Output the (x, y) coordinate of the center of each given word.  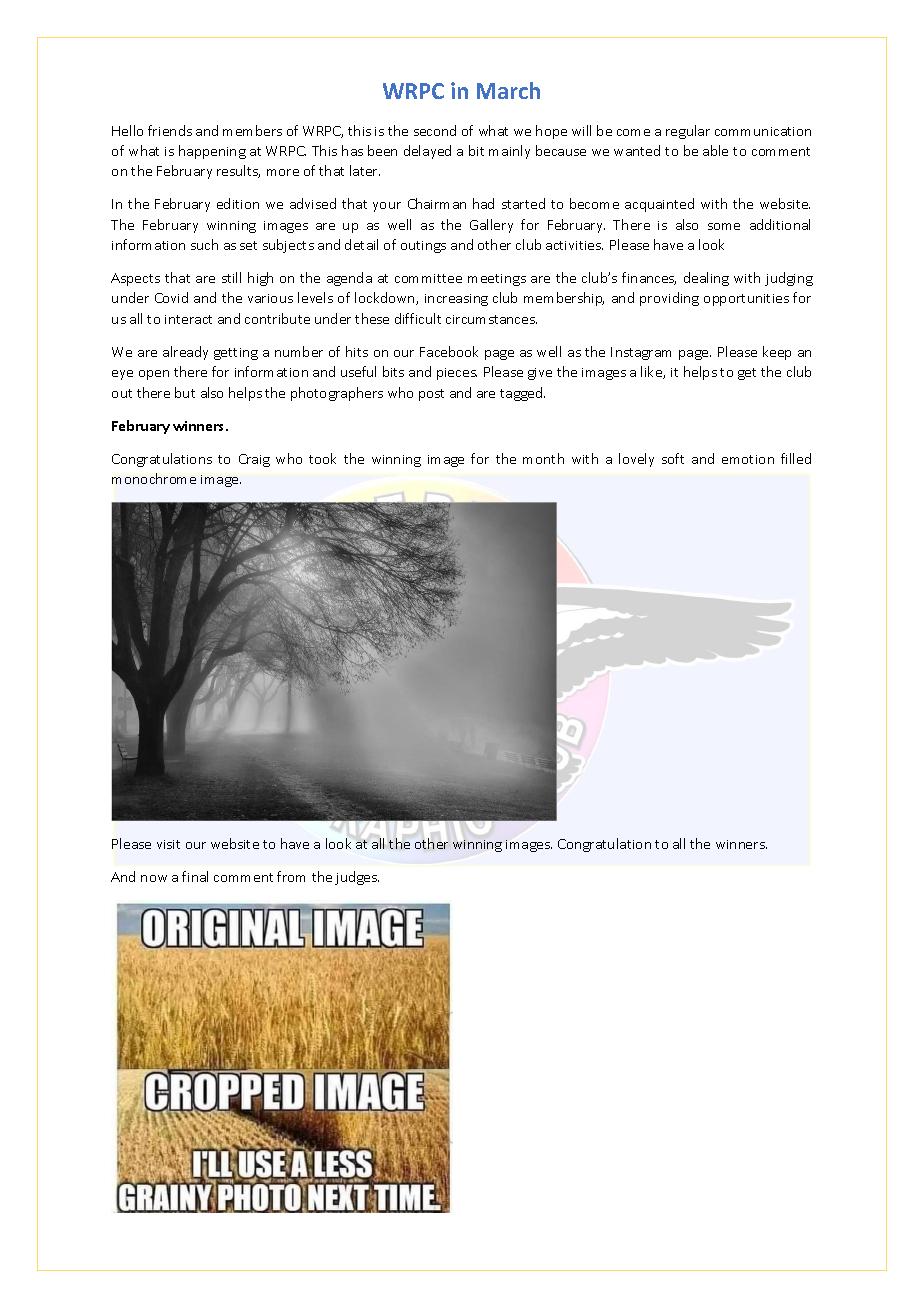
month (543, 458)
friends (170, 130)
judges (357, 878)
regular (688, 132)
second (435, 130)
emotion (748, 459)
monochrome (154, 478)
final (195, 876)
